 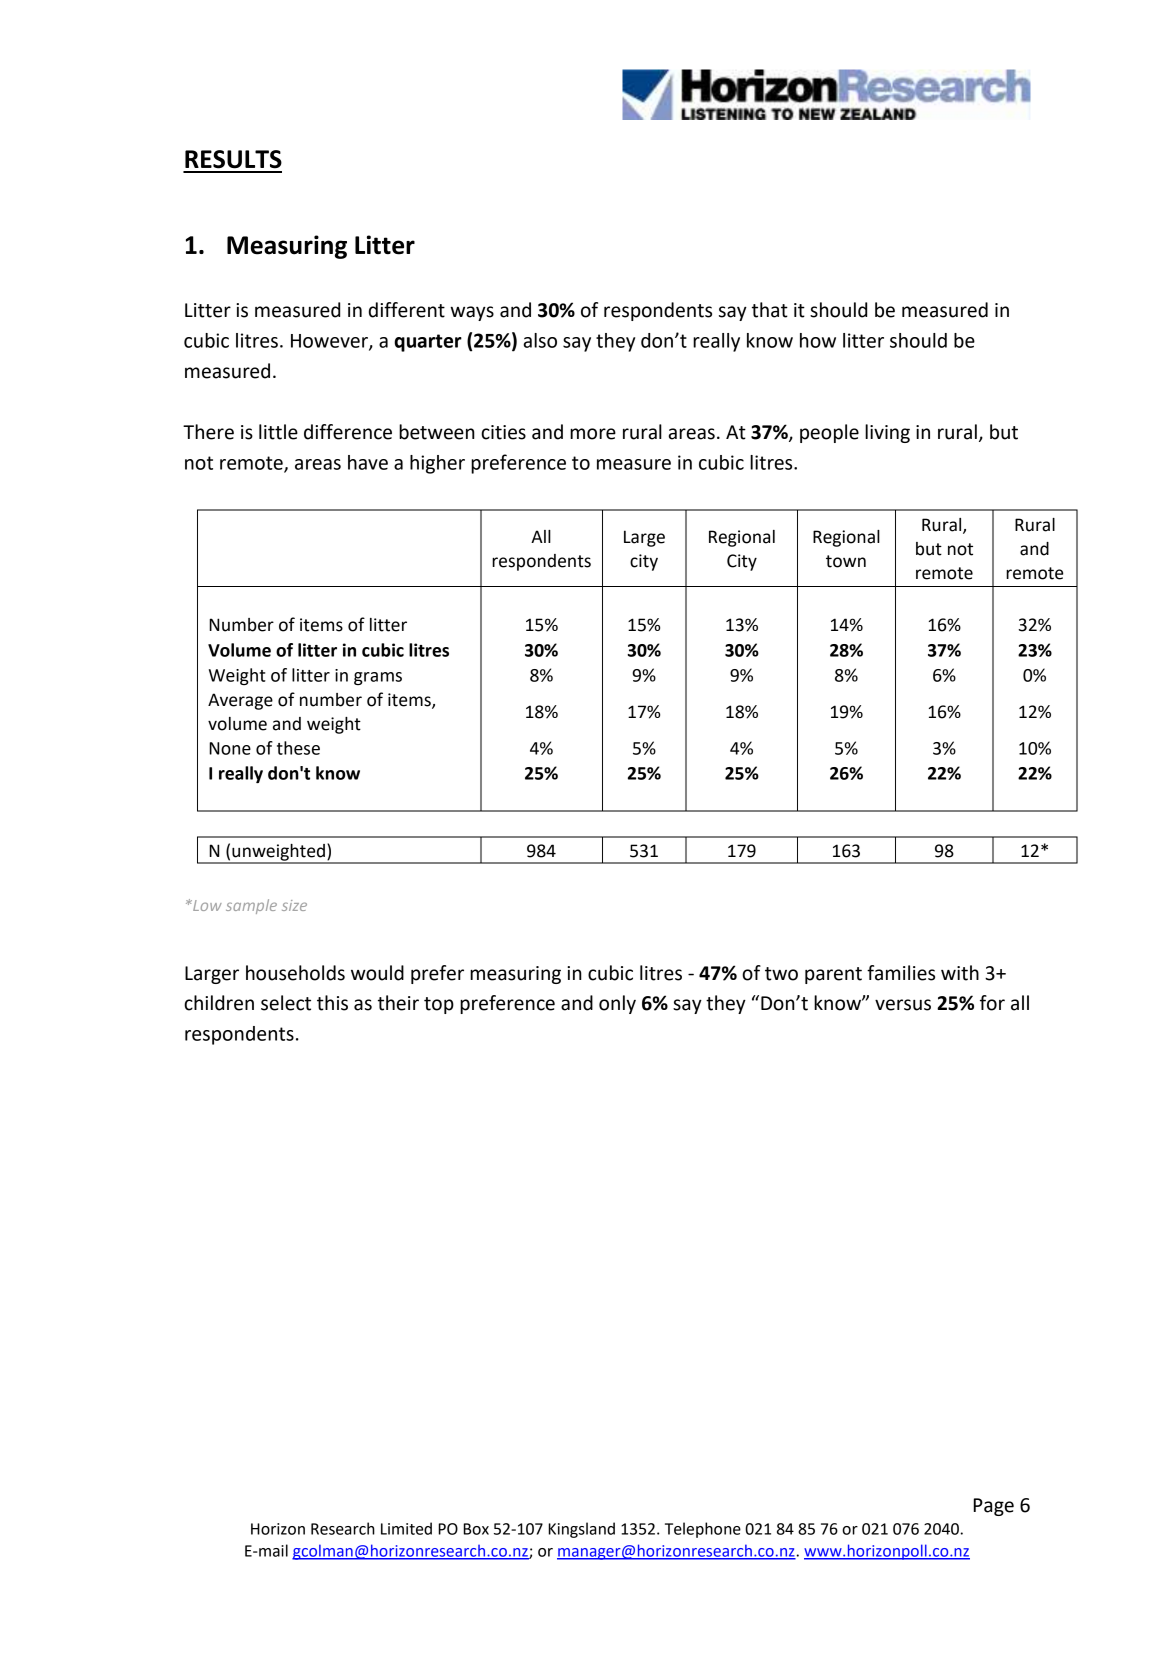 What do you see at coordinates (887, 433) in the page?
I see `living` at bounding box center [887, 433].
